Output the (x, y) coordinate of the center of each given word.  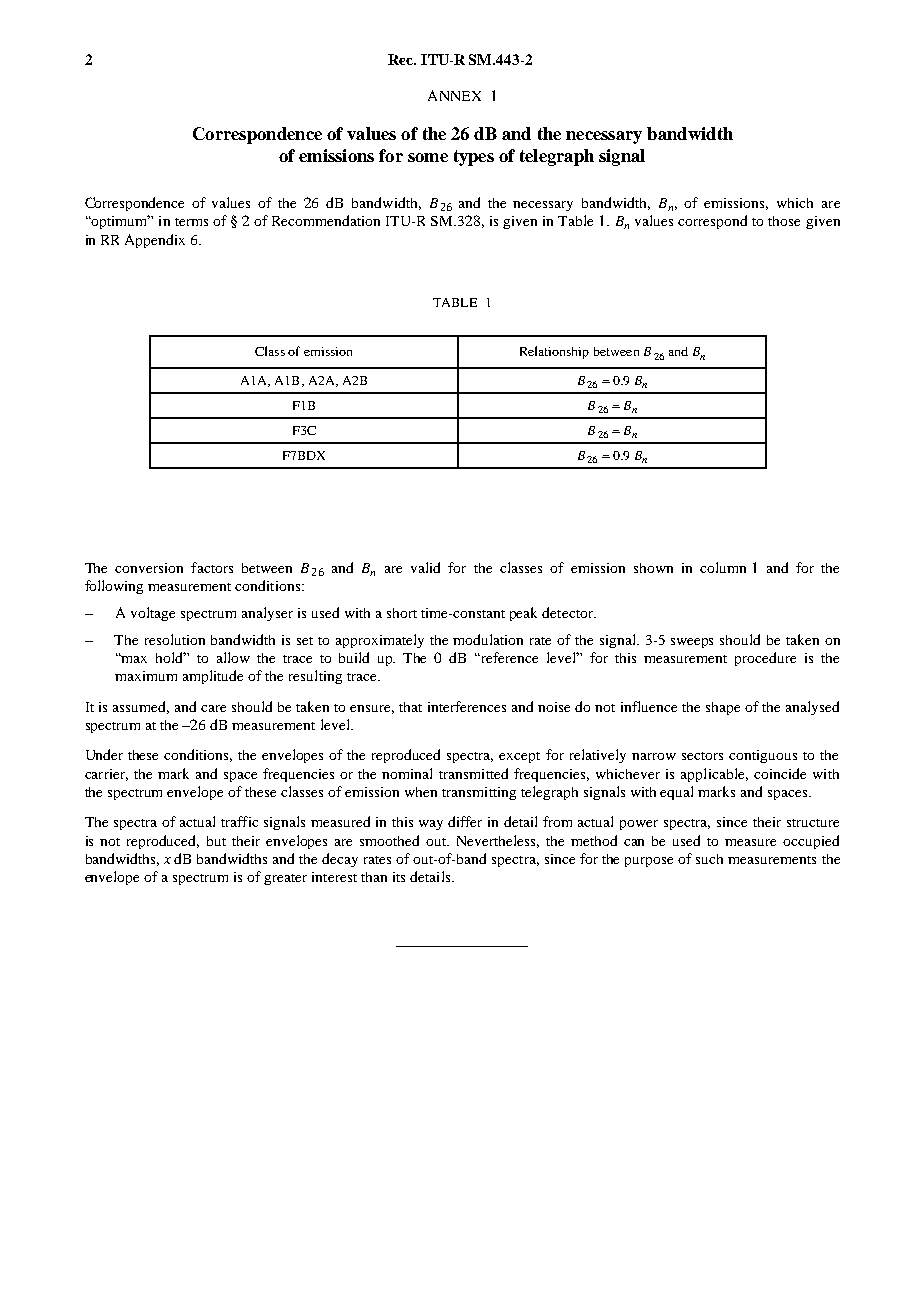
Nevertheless (498, 841)
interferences (467, 706)
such (709, 859)
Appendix (155, 241)
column (723, 567)
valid (425, 567)
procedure (765, 659)
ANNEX (454, 95)
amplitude (213, 677)
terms (191, 222)
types (474, 158)
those (784, 221)
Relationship (554, 352)
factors (212, 567)
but (216, 841)
